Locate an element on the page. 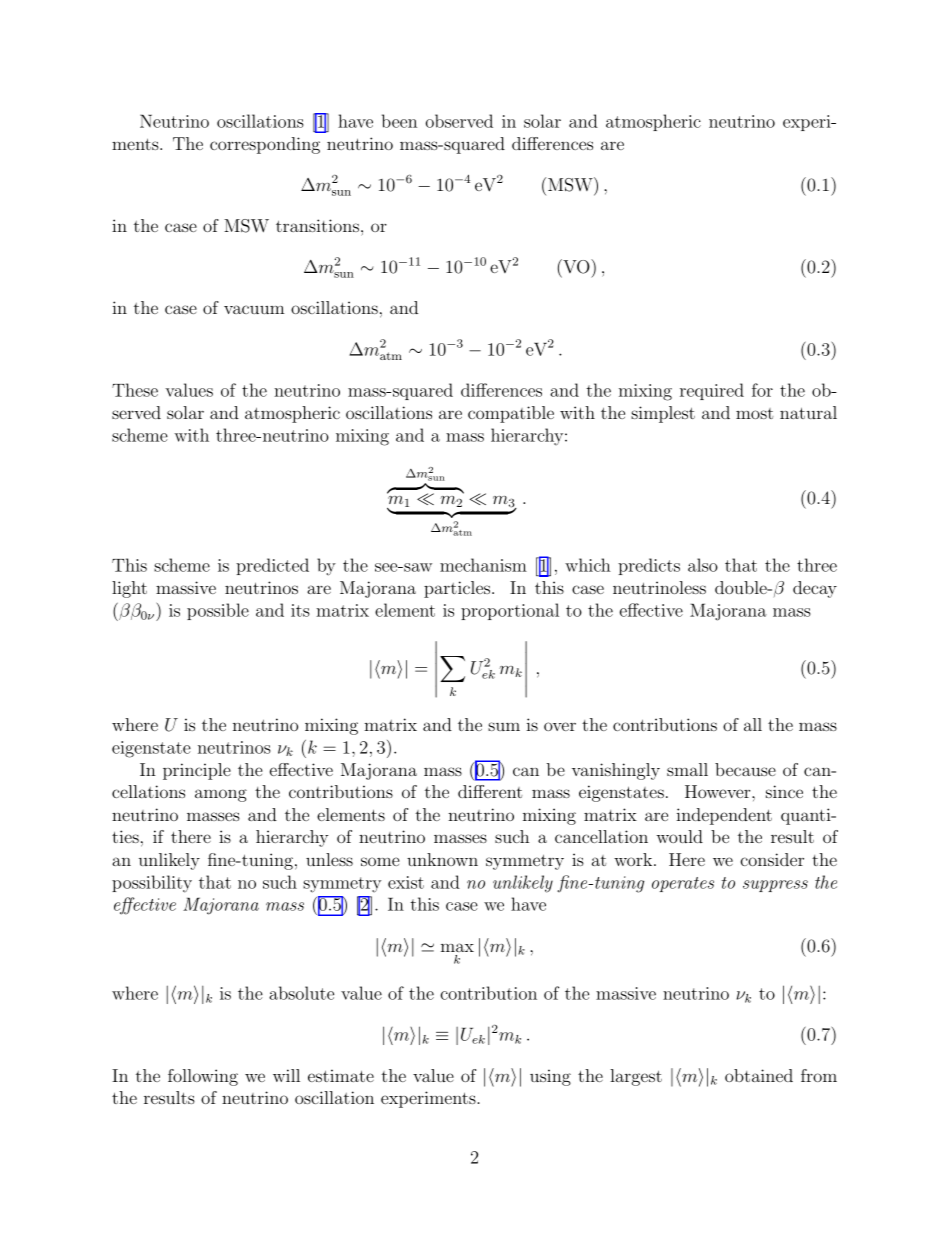 The image size is (952, 1233). for is located at coordinates (762, 390).
